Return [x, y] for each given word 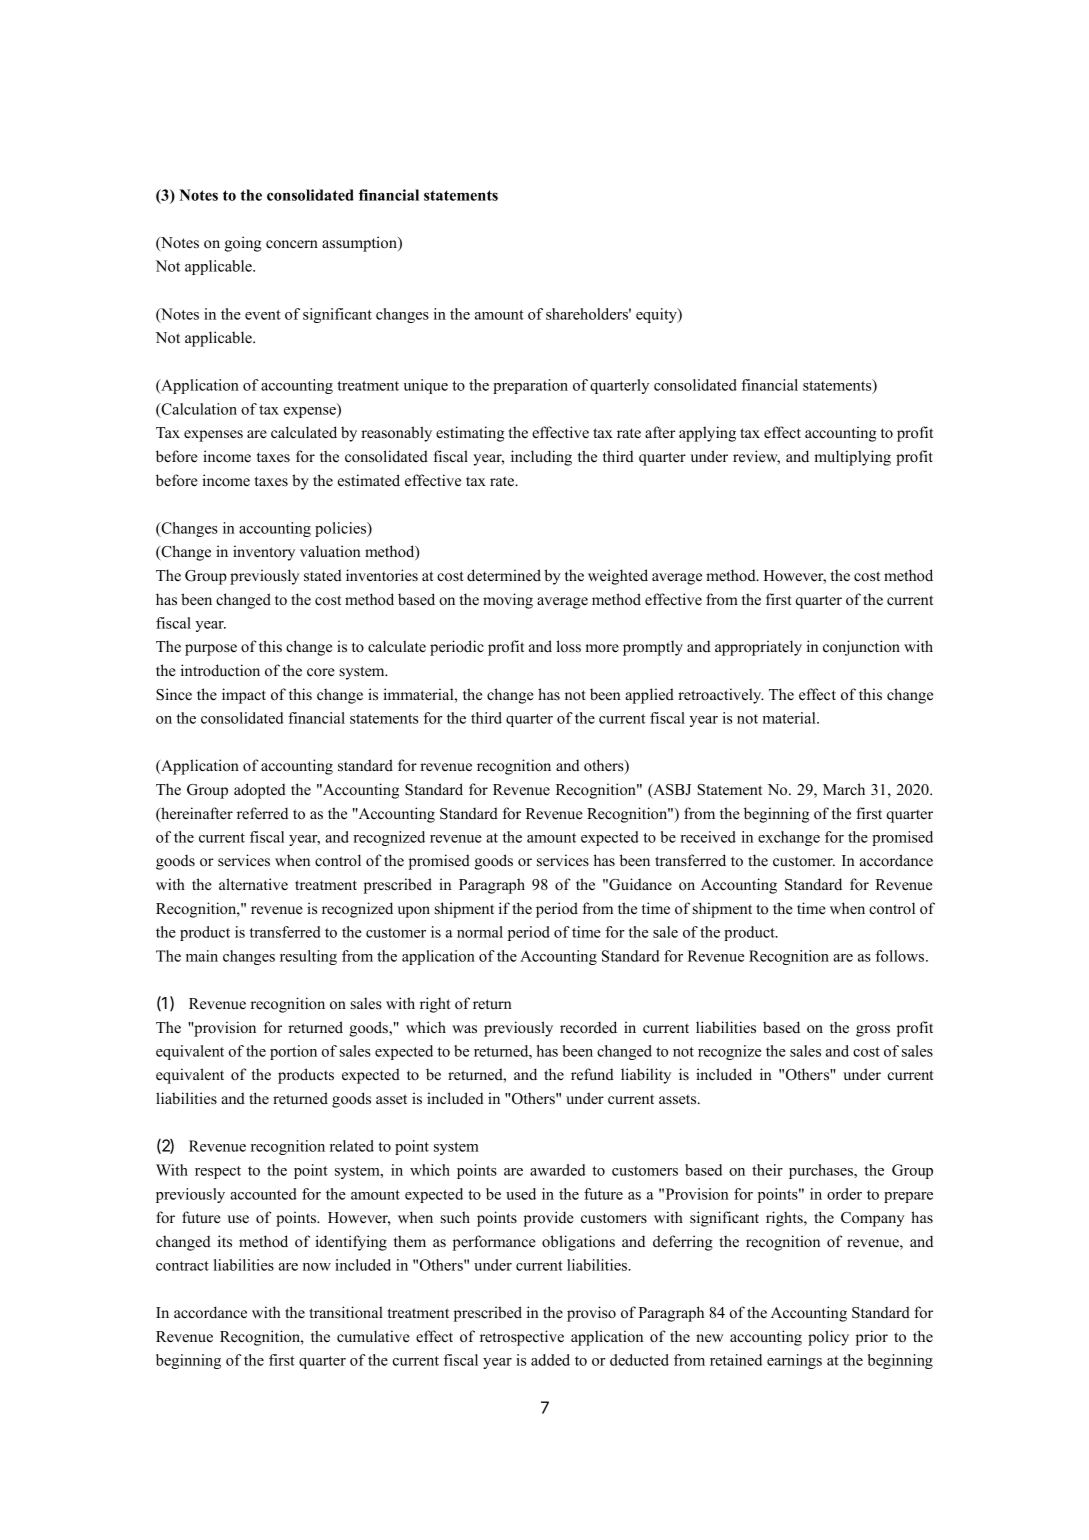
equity [657, 315]
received [708, 837]
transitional [346, 1312]
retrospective [522, 1338]
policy [828, 1338]
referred [262, 813]
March [844, 789]
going [243, 244]
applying [707, 434]
